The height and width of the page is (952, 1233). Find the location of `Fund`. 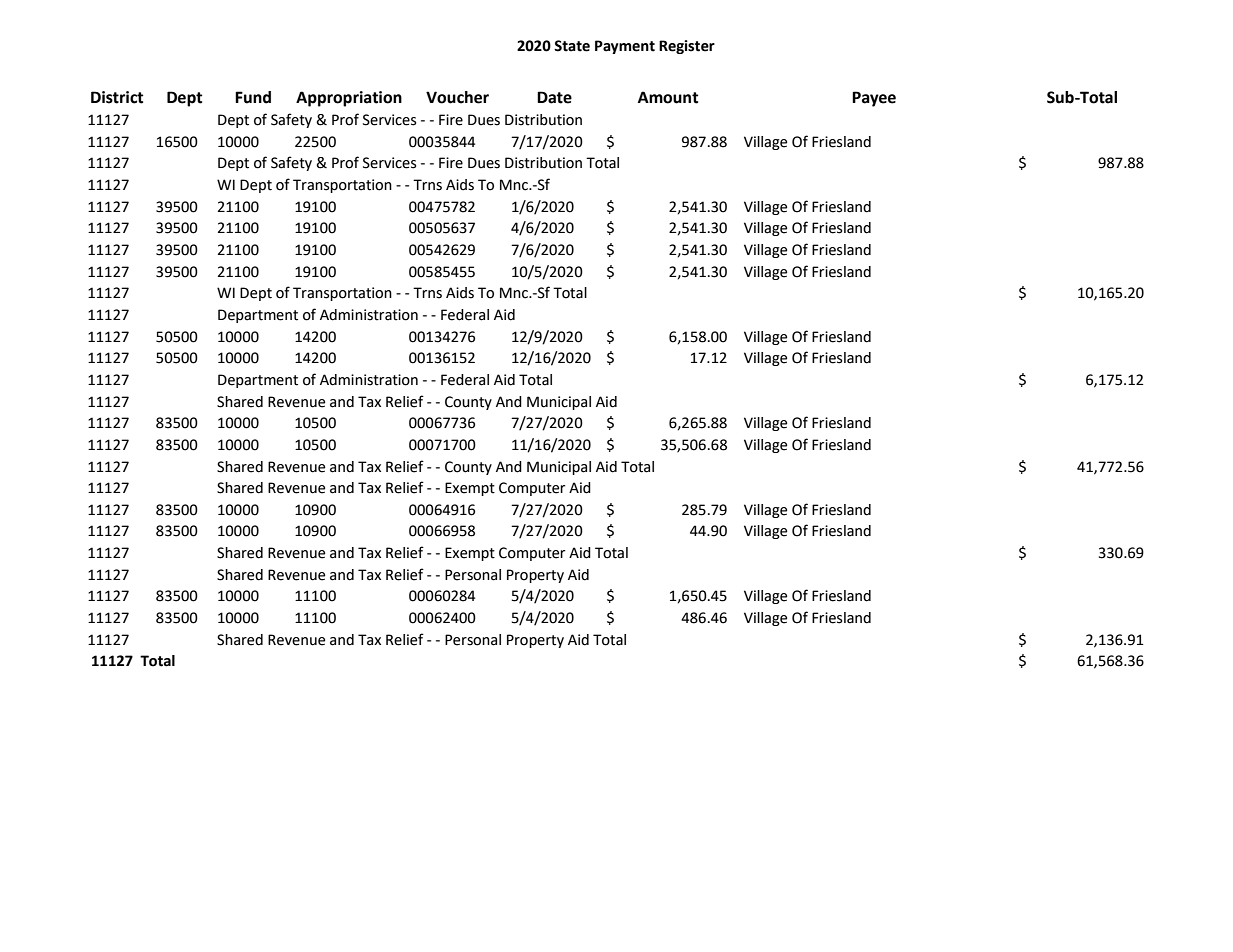

Fund is located at coordinates (253, 97).
